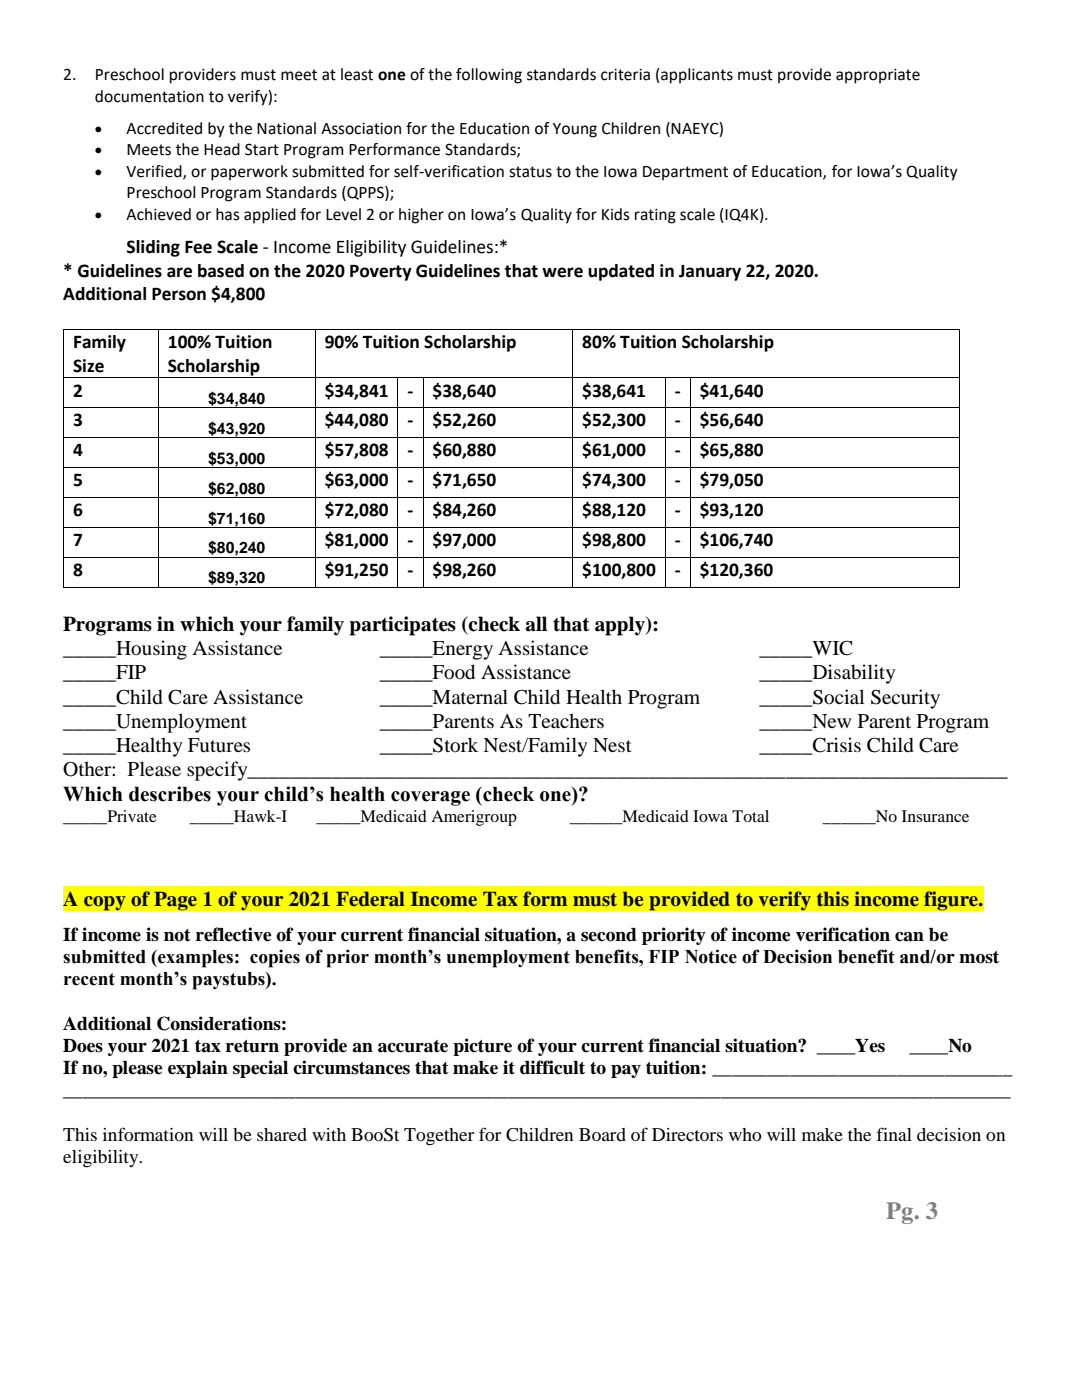 This image has width=1076, height=1393. Describe the element at coordinates (88, 366) in the image. I see `Size` at that location.
